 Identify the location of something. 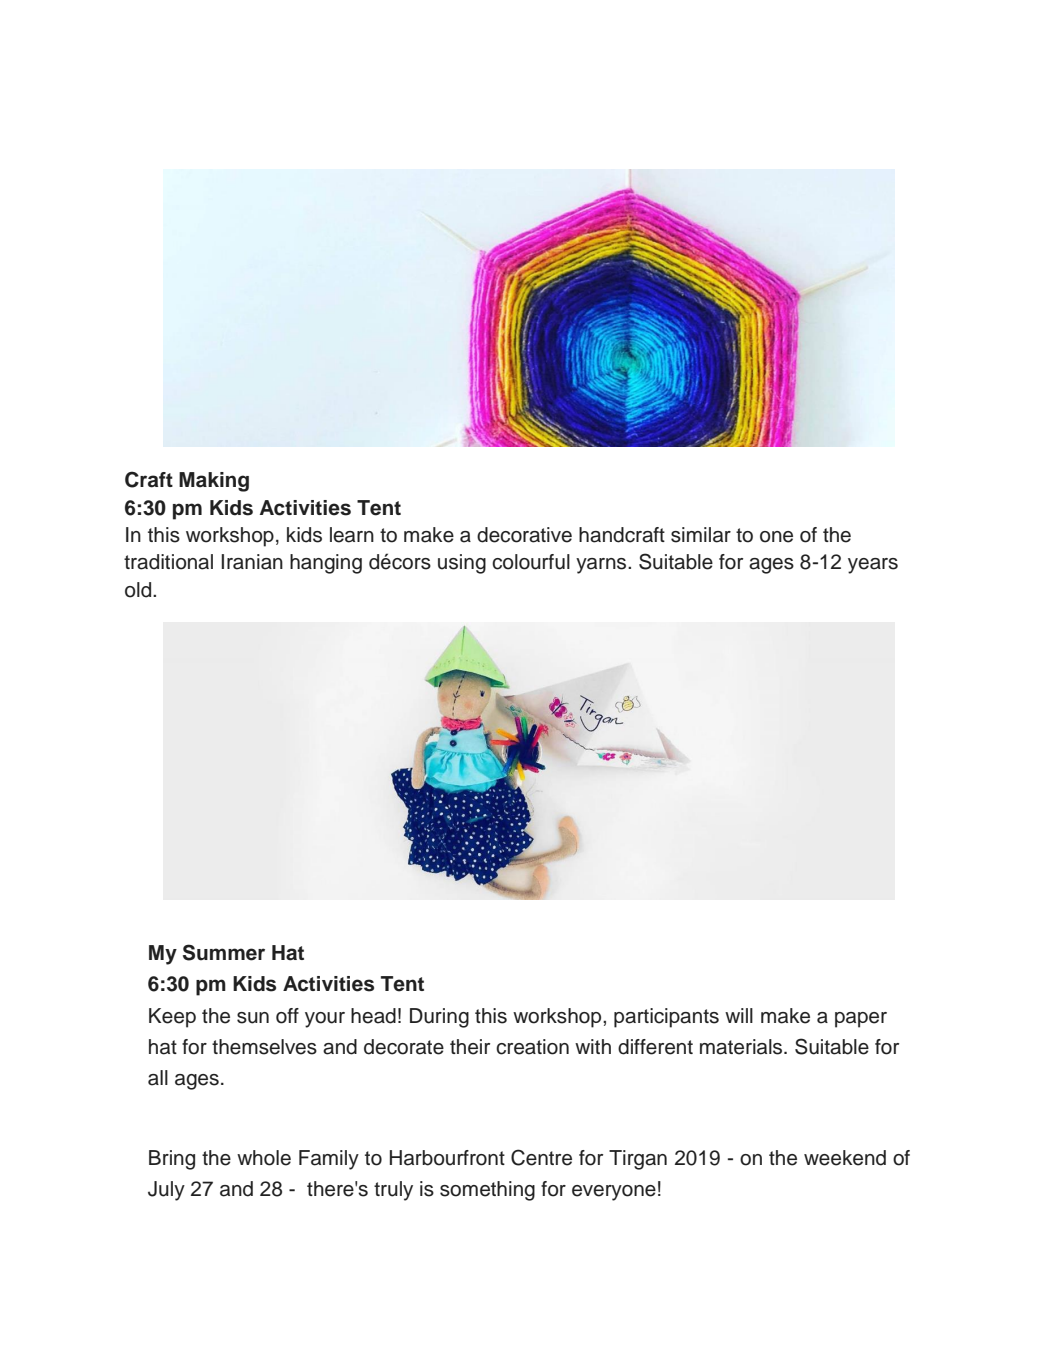
(487, 1191).
